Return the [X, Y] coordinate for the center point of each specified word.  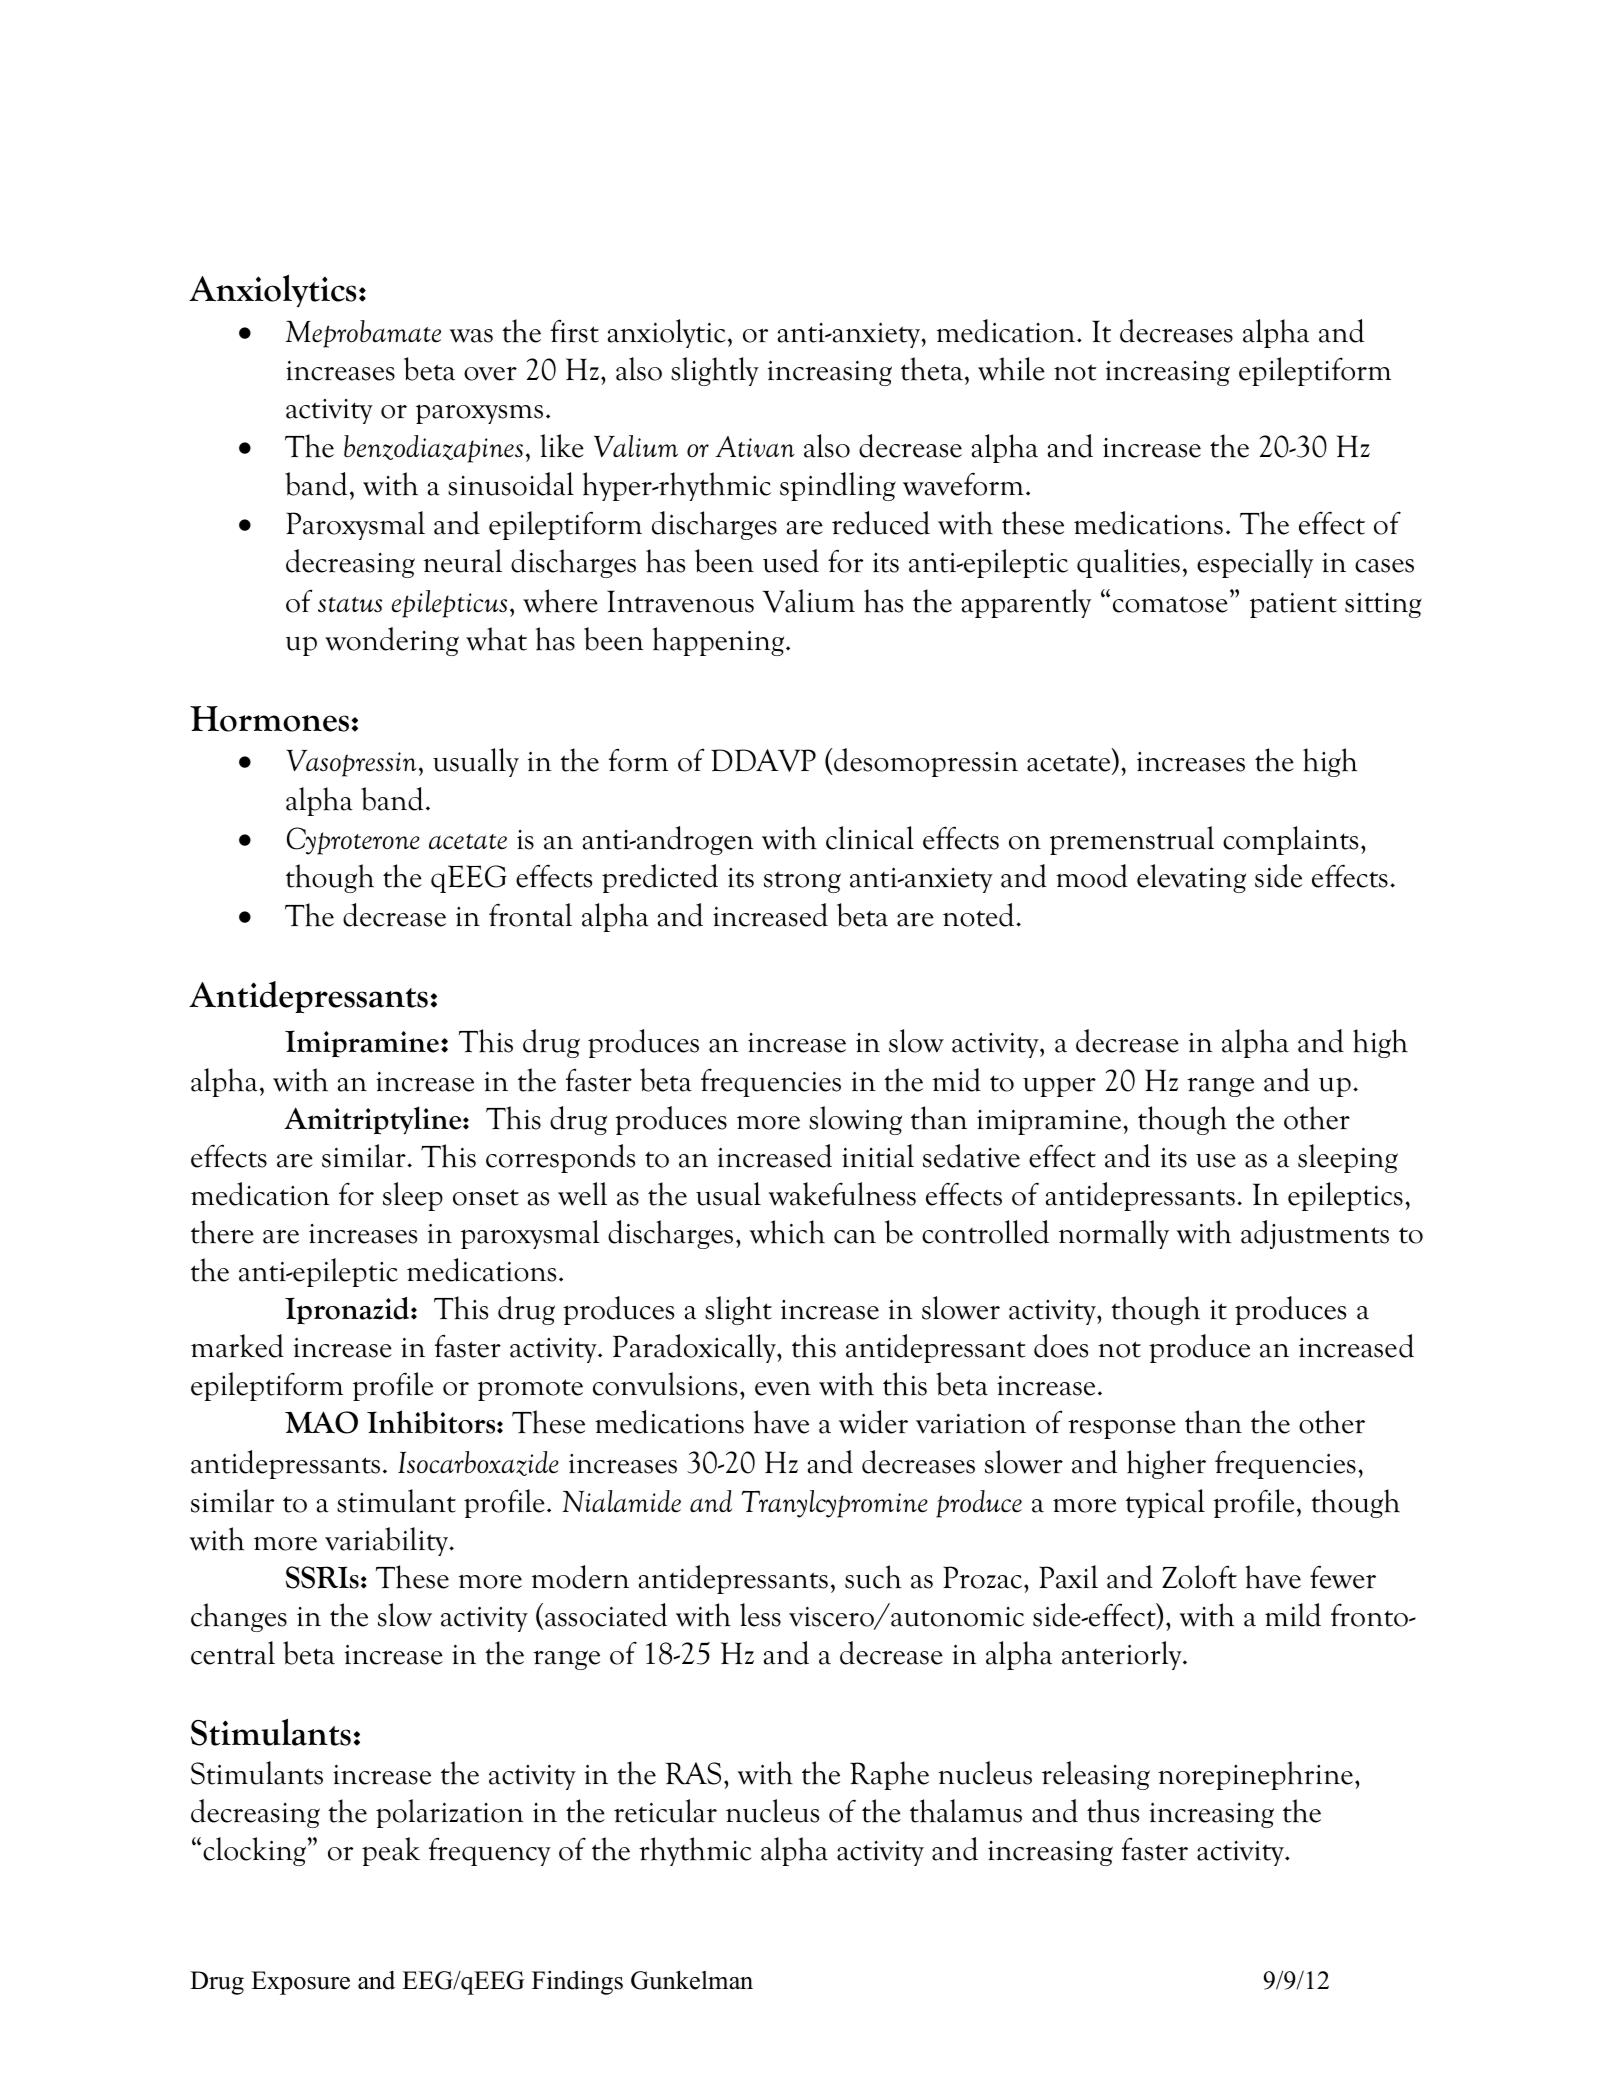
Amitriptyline [374, 1120]
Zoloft [1199, 1577]
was [471, 336]
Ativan [755, 446]
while [1011, 369]
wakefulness [842, 1194]
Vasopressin [351, 763]
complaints [1290, 840]
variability [388, 1541]
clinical [870, 838]
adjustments [1315, 1234]
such [873, 1577]
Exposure [300, 1983]
